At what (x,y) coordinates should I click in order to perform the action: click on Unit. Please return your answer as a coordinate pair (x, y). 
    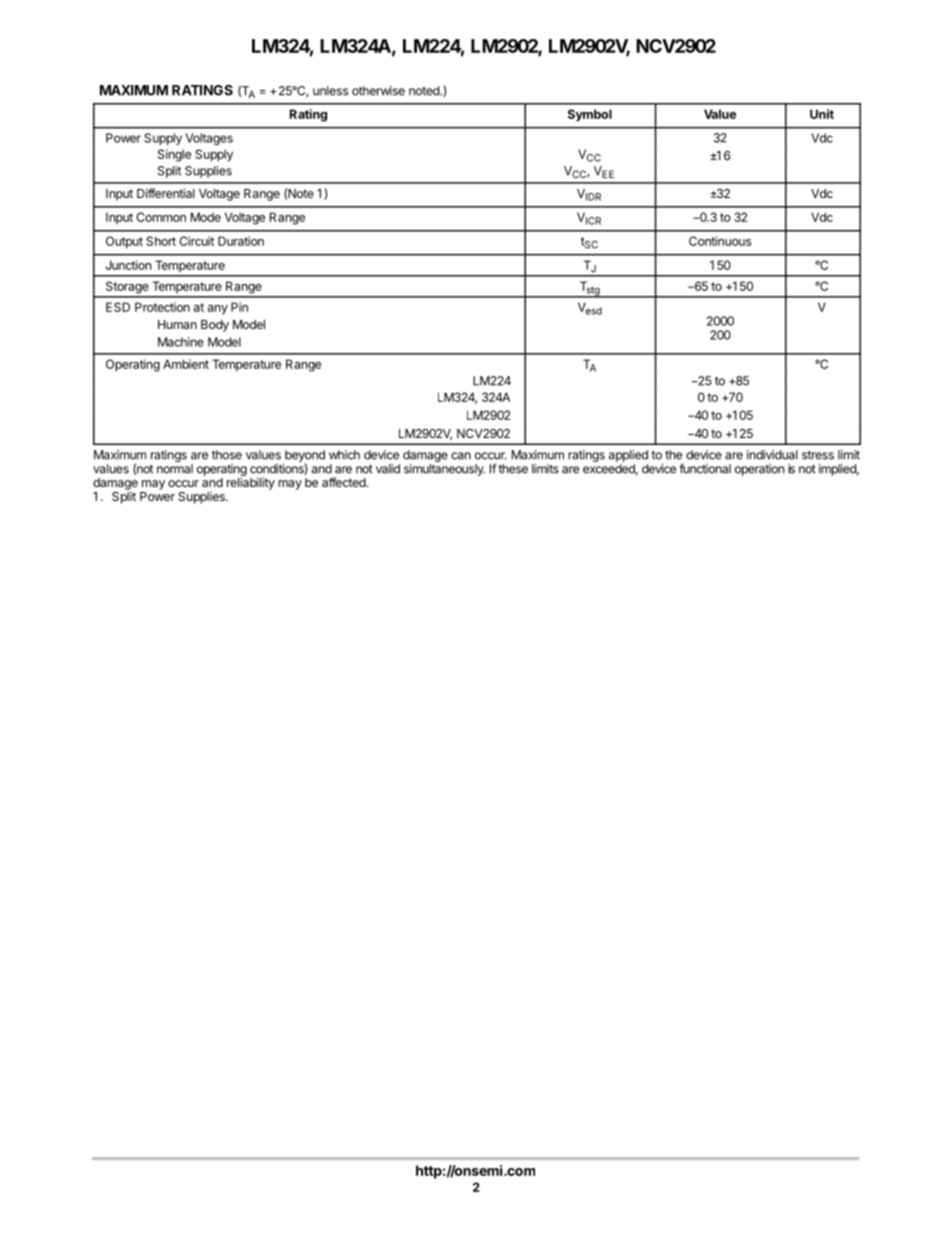
    Looking at the image, I should click on (822, 114).
